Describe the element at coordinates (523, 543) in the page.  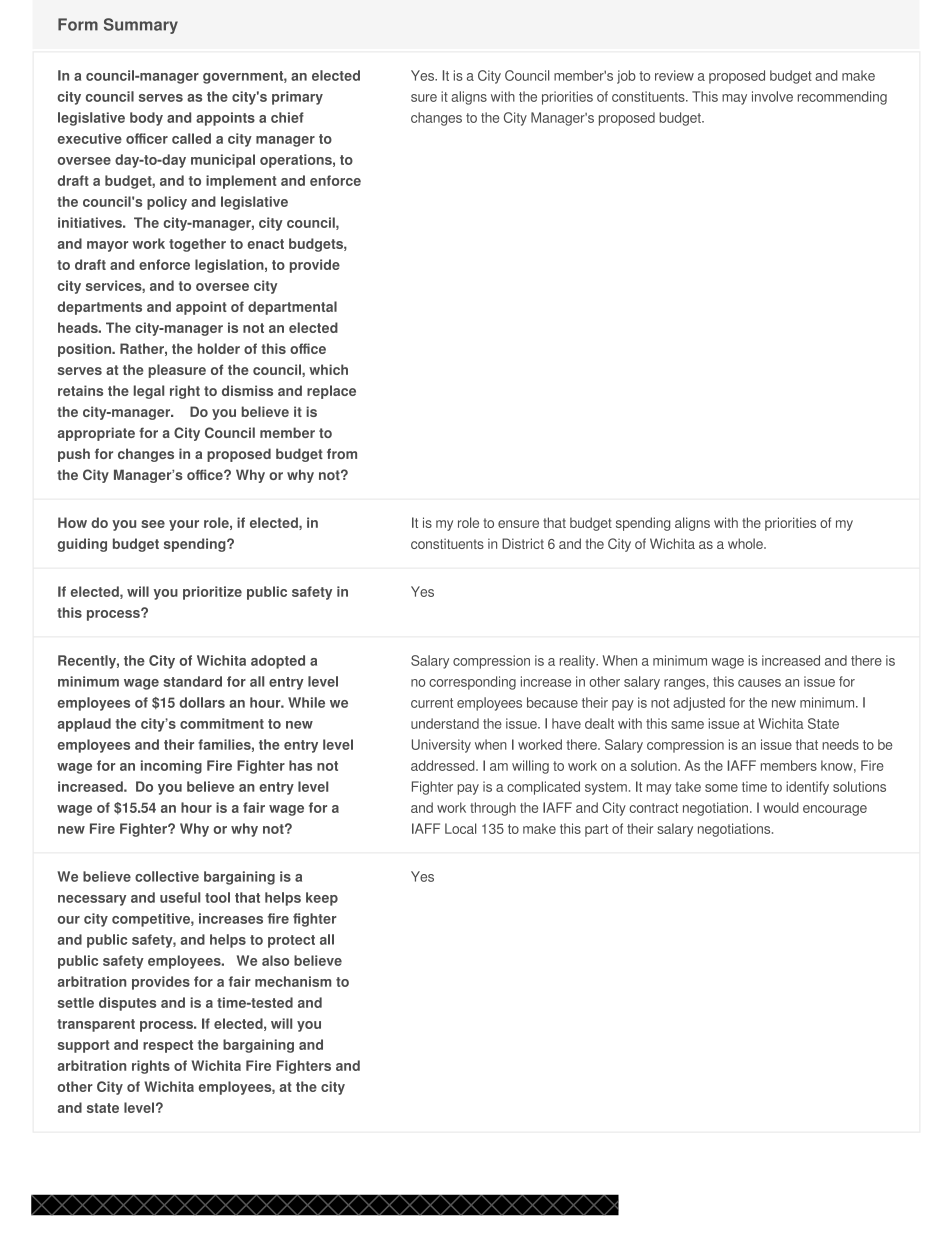
I see `District` at that location.
